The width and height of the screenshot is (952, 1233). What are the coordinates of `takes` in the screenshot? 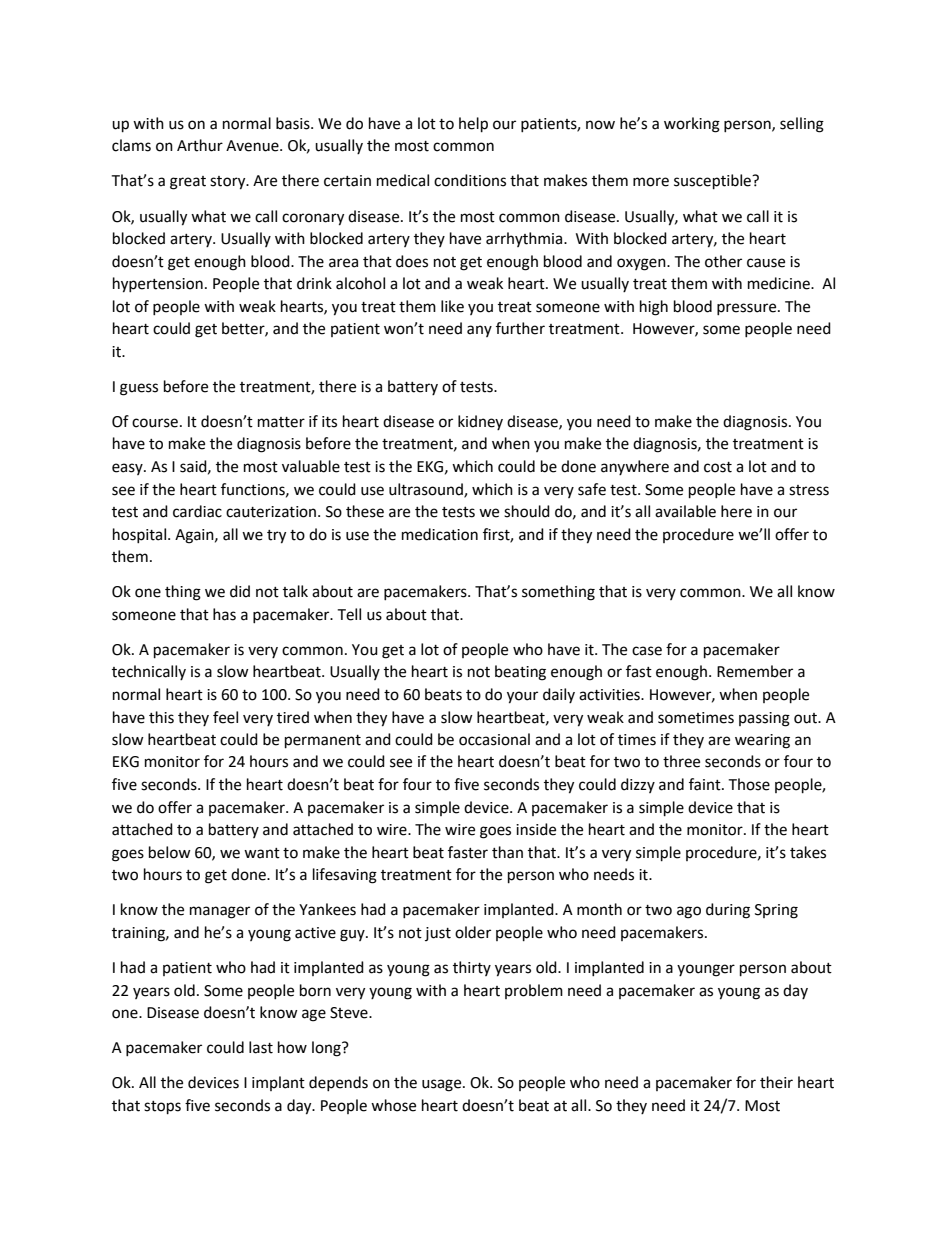 It's located at (808, 852).
